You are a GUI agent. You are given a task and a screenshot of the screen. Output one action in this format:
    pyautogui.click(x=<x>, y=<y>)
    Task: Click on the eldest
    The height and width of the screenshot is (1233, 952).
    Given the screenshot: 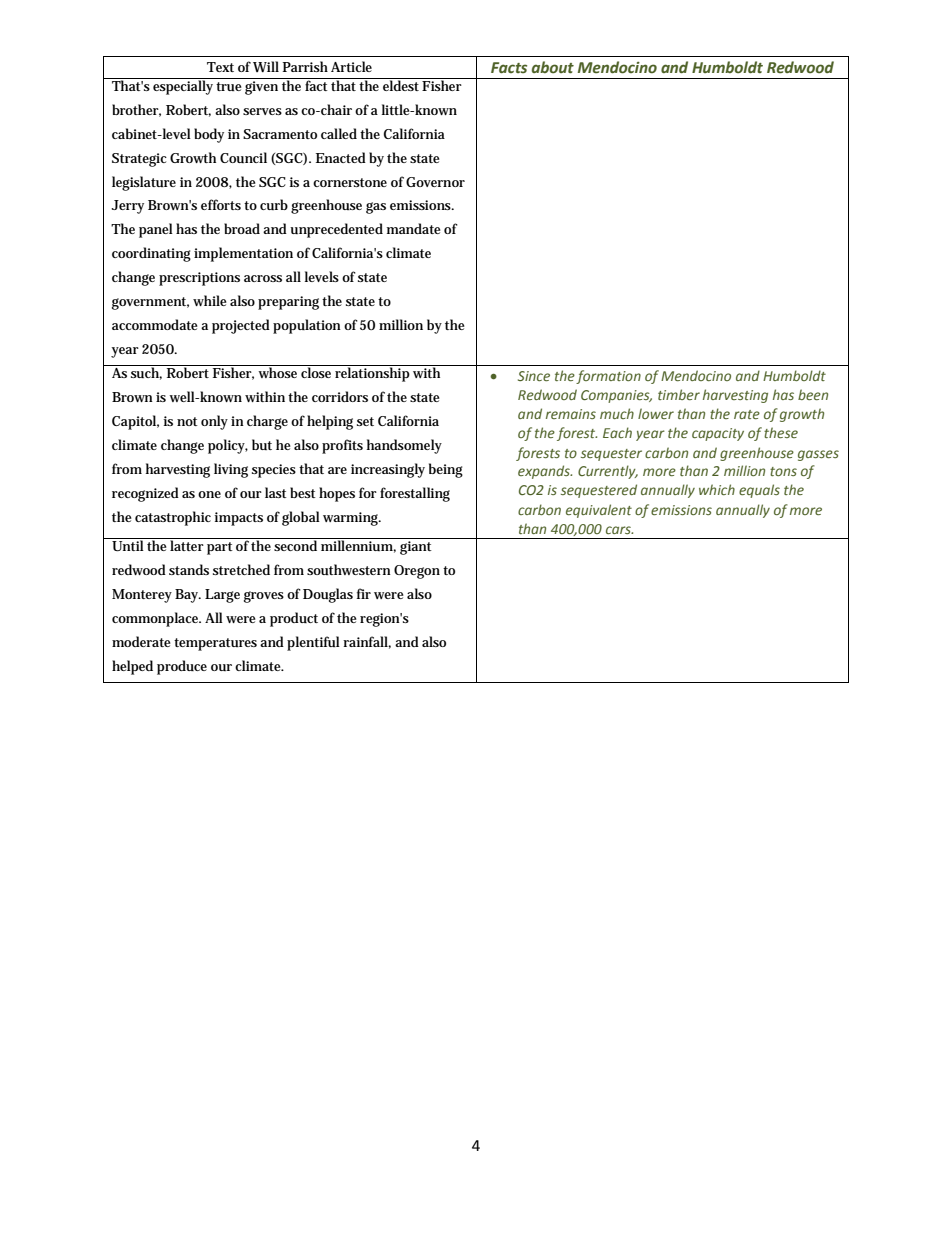 What is the action you would take?
    pyautogui.click(x=401, y=84)
